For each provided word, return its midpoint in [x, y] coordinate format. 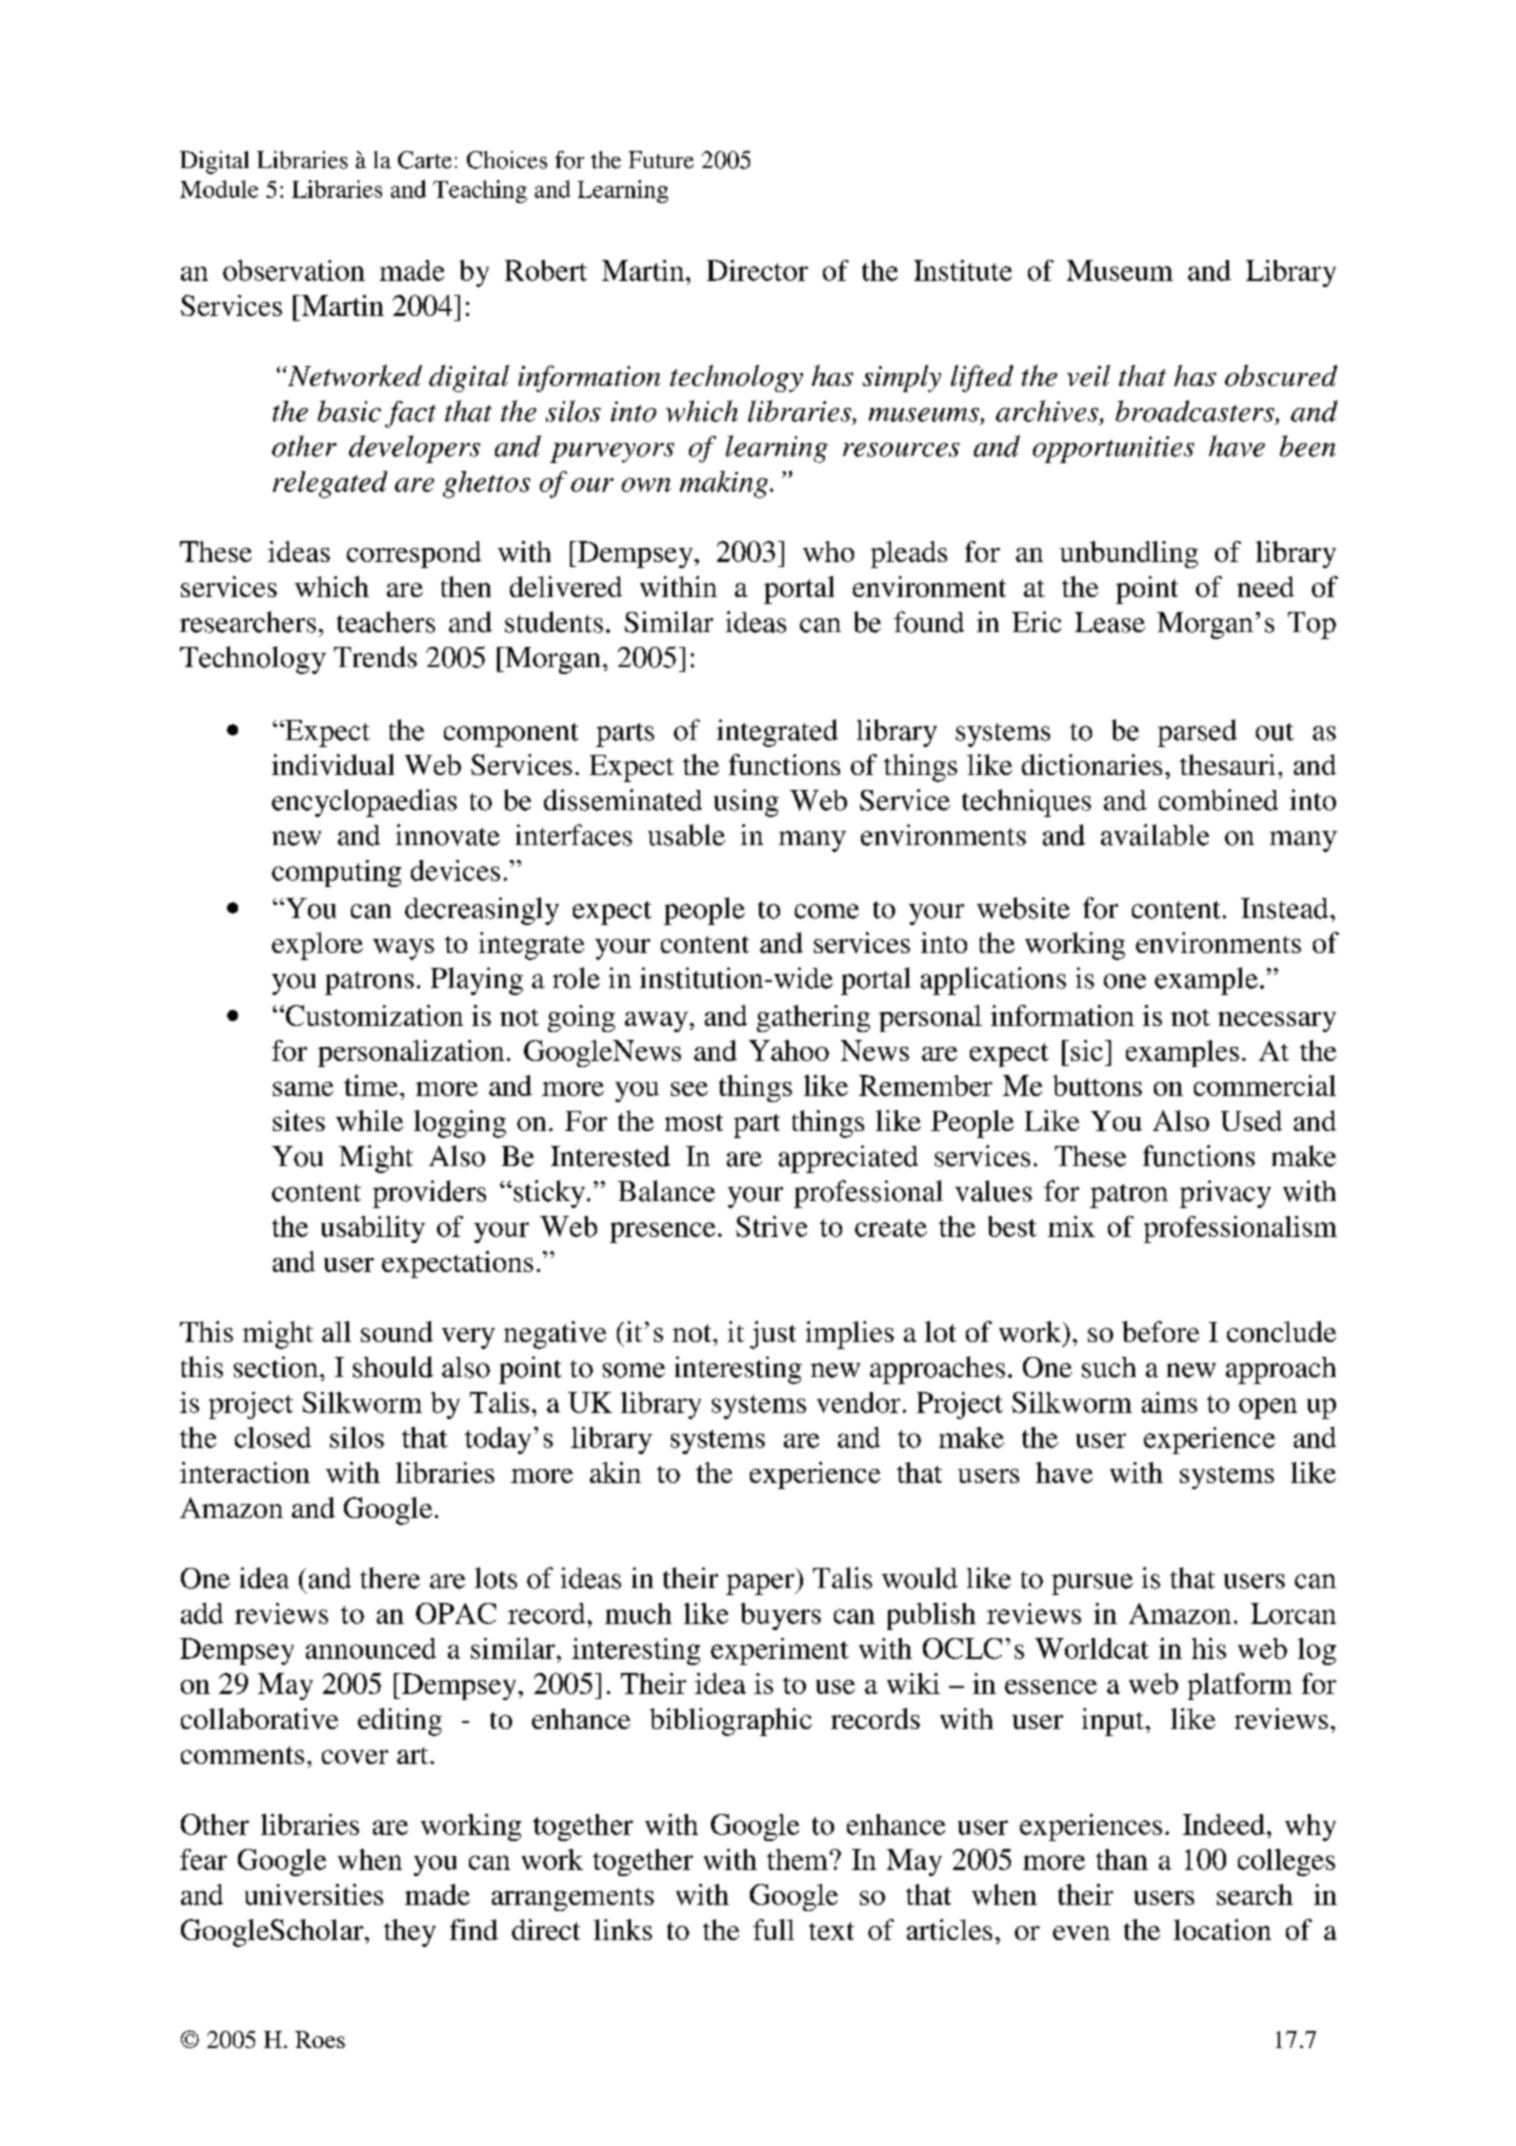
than [1122, 1859]
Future [661, 160]
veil [1088, 375]
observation [294, 270]
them [797, 1859]
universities [314, 1894]
